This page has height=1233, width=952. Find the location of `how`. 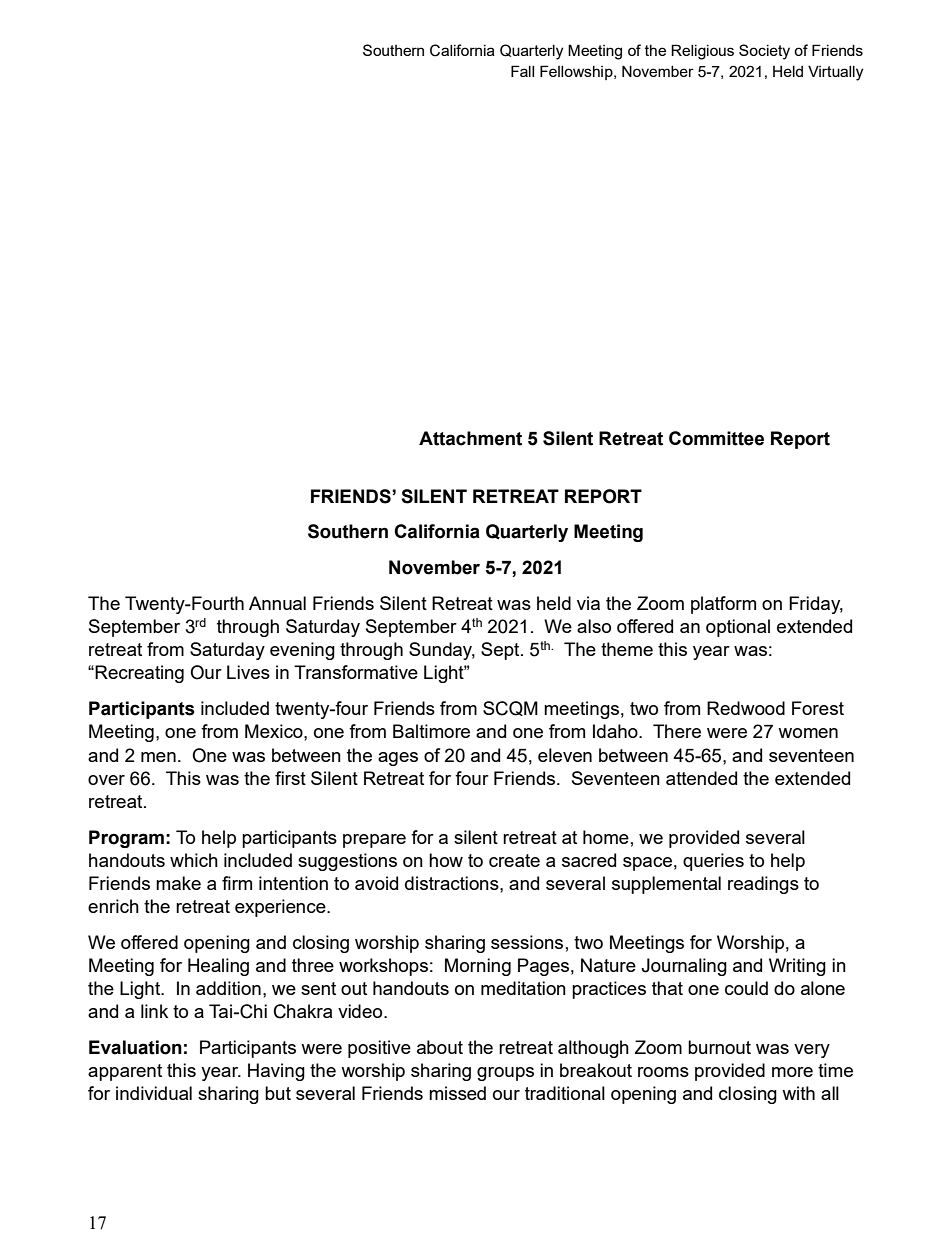

how is located at coordinates (446, 860).
